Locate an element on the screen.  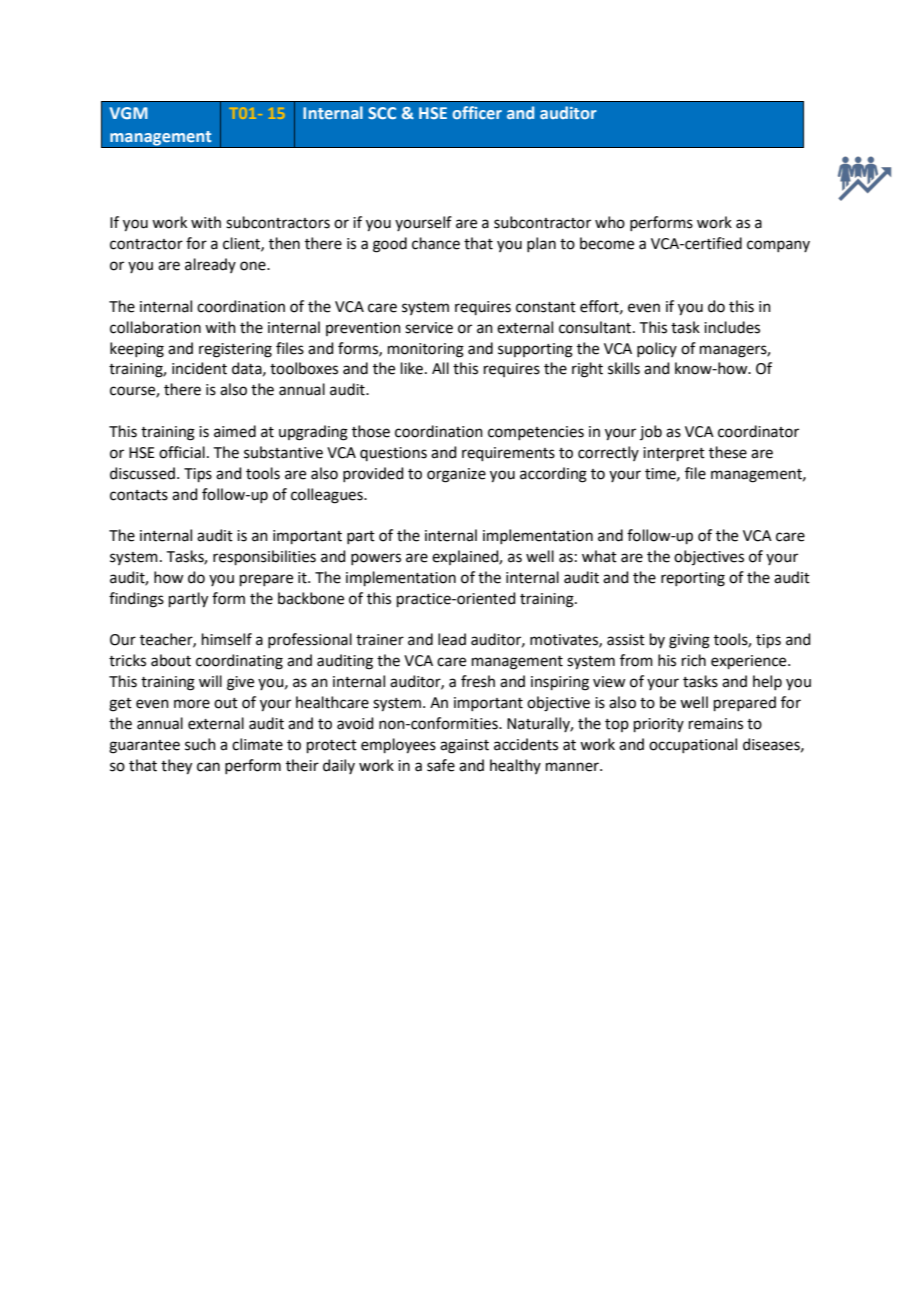
responsibilities is located at coordinates (264, 557).
